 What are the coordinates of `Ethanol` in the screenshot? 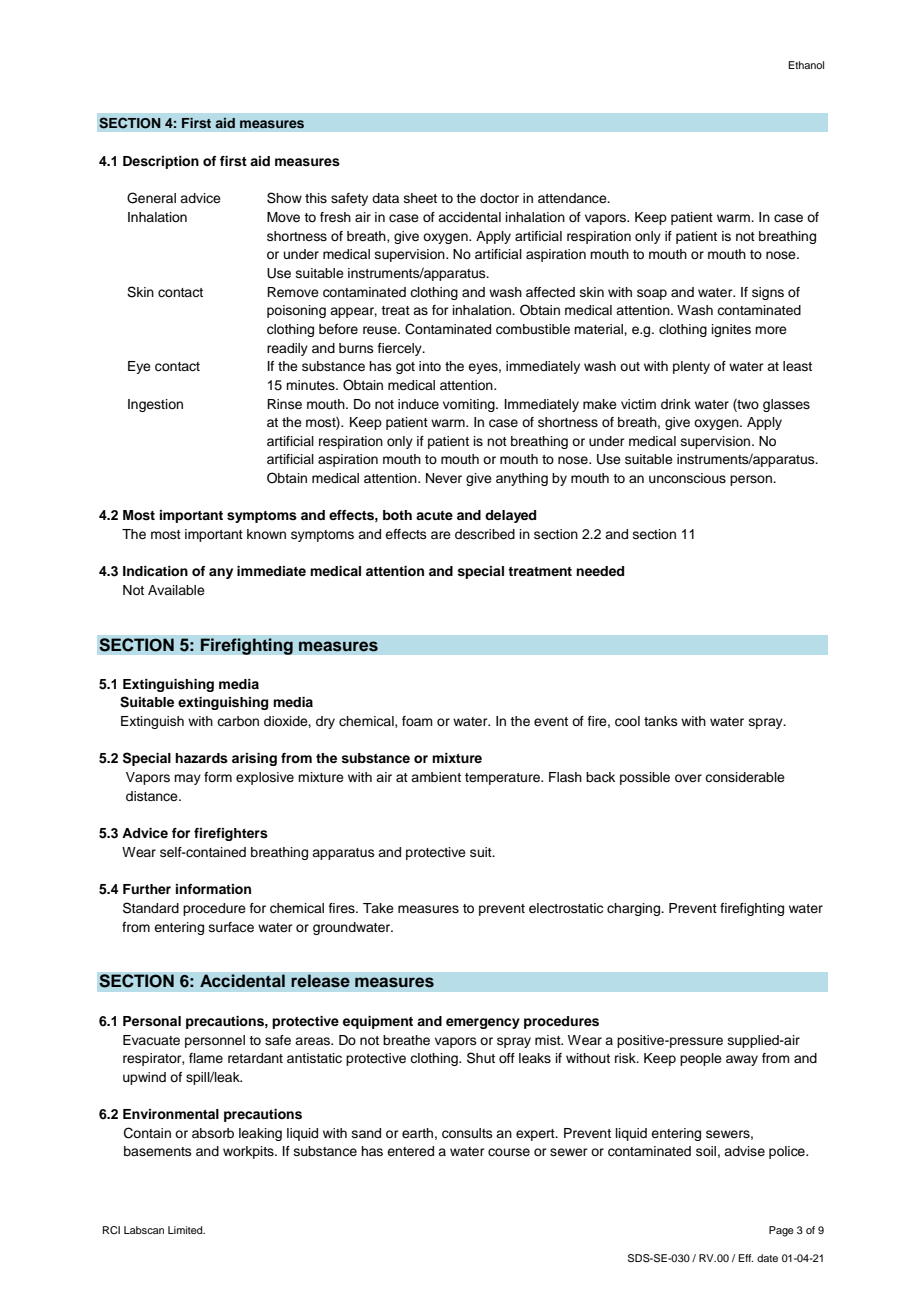 It's located at (806, 65).
